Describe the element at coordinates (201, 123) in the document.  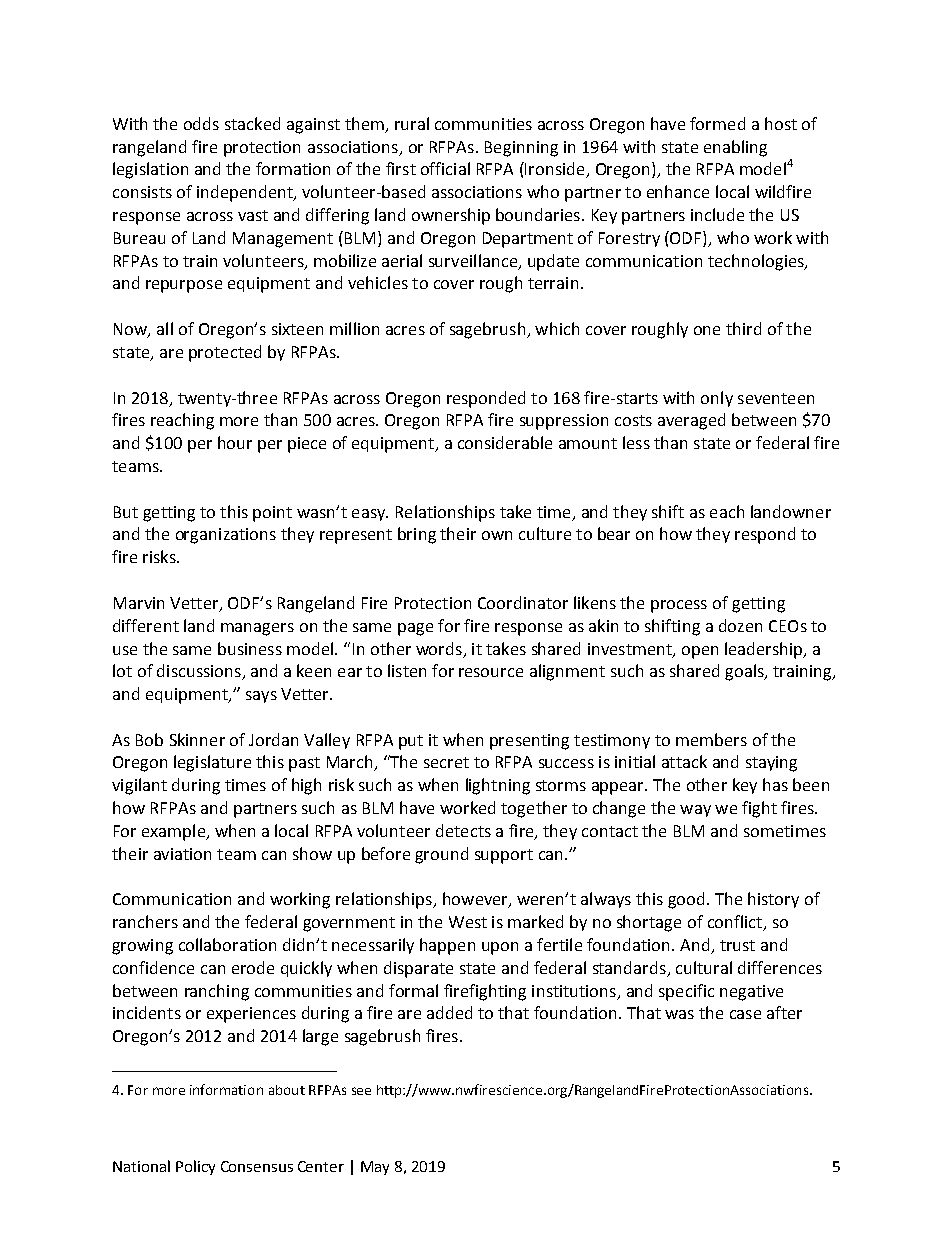
I see `odds` at that location.
